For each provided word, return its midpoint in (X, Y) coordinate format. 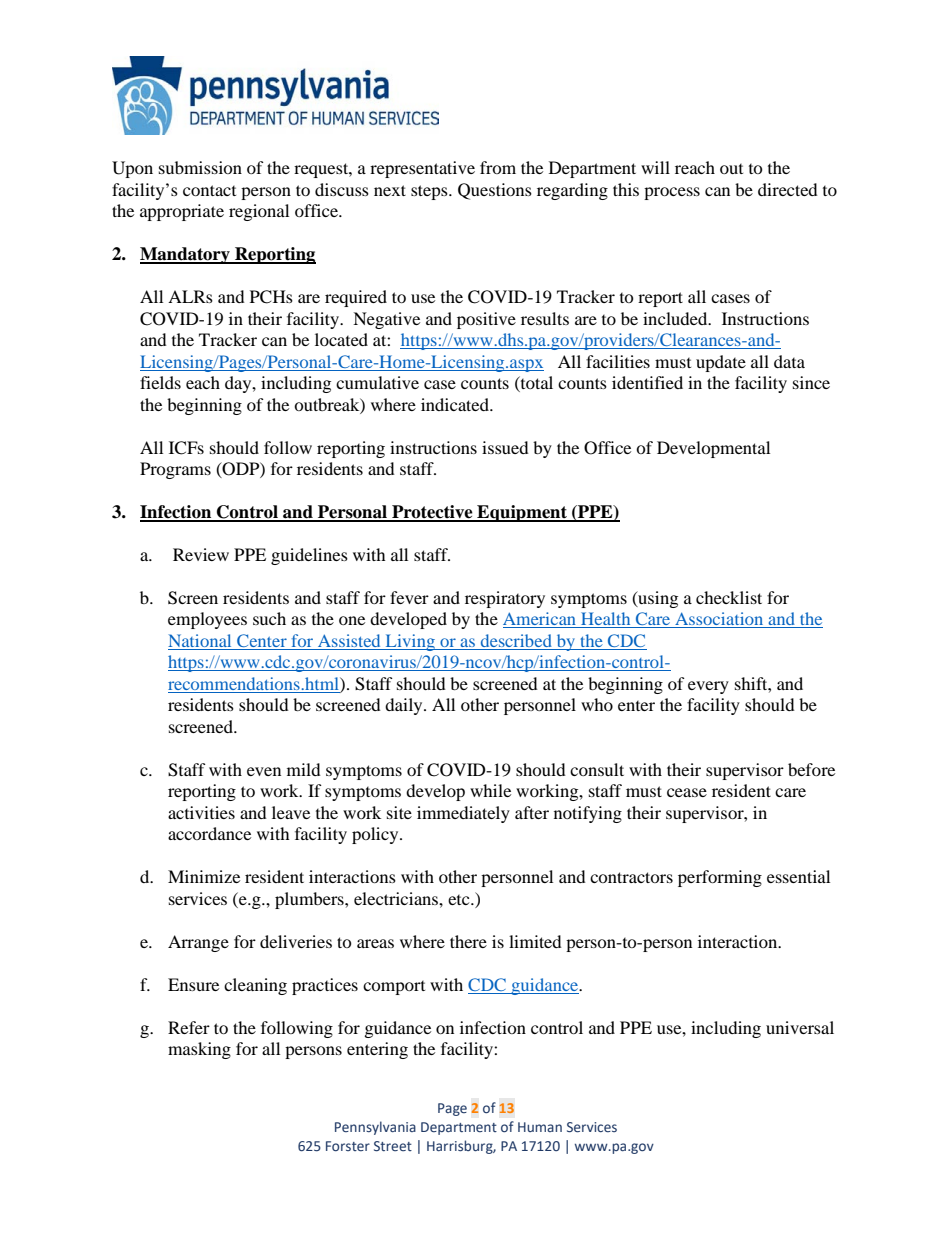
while (490, 790)
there (468, 941)
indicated (456, 404)
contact (209, 190)
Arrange (198, 943)
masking (199, 1050)
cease (687, 792)
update (721, 363)
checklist (729, 597)
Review (201, 554)
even (264, 771)
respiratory (505, 599)
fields (160, 382)
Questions (495, 191)
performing (720, 878)
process (672, 193)
